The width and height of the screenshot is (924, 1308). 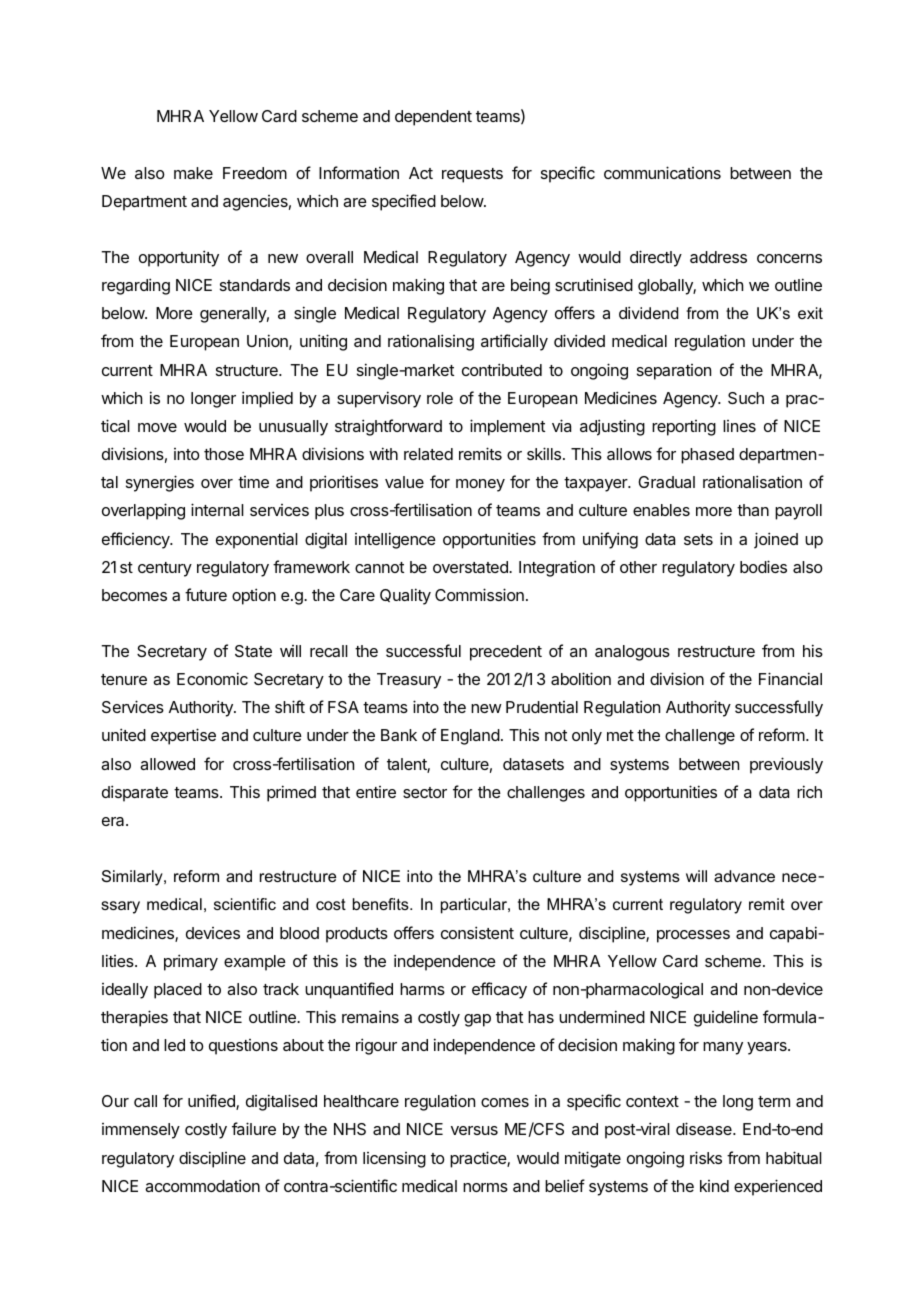 What do you see at coordinates (763, 566) in the screenshot?
I see `bodies` at bounding box center [763, 566].
